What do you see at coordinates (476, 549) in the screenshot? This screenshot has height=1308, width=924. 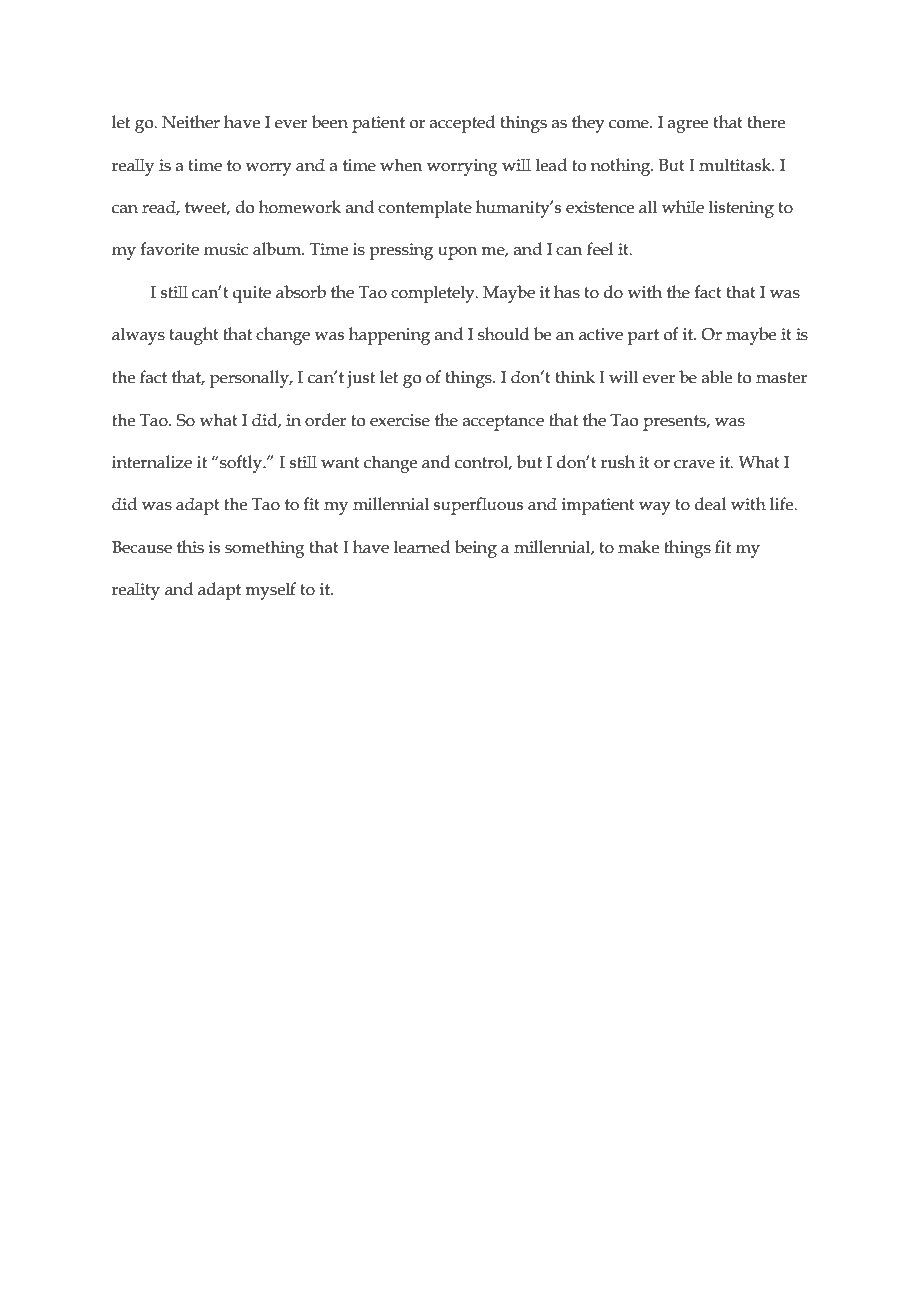 I see `being` at bounding box center [476, 549].
